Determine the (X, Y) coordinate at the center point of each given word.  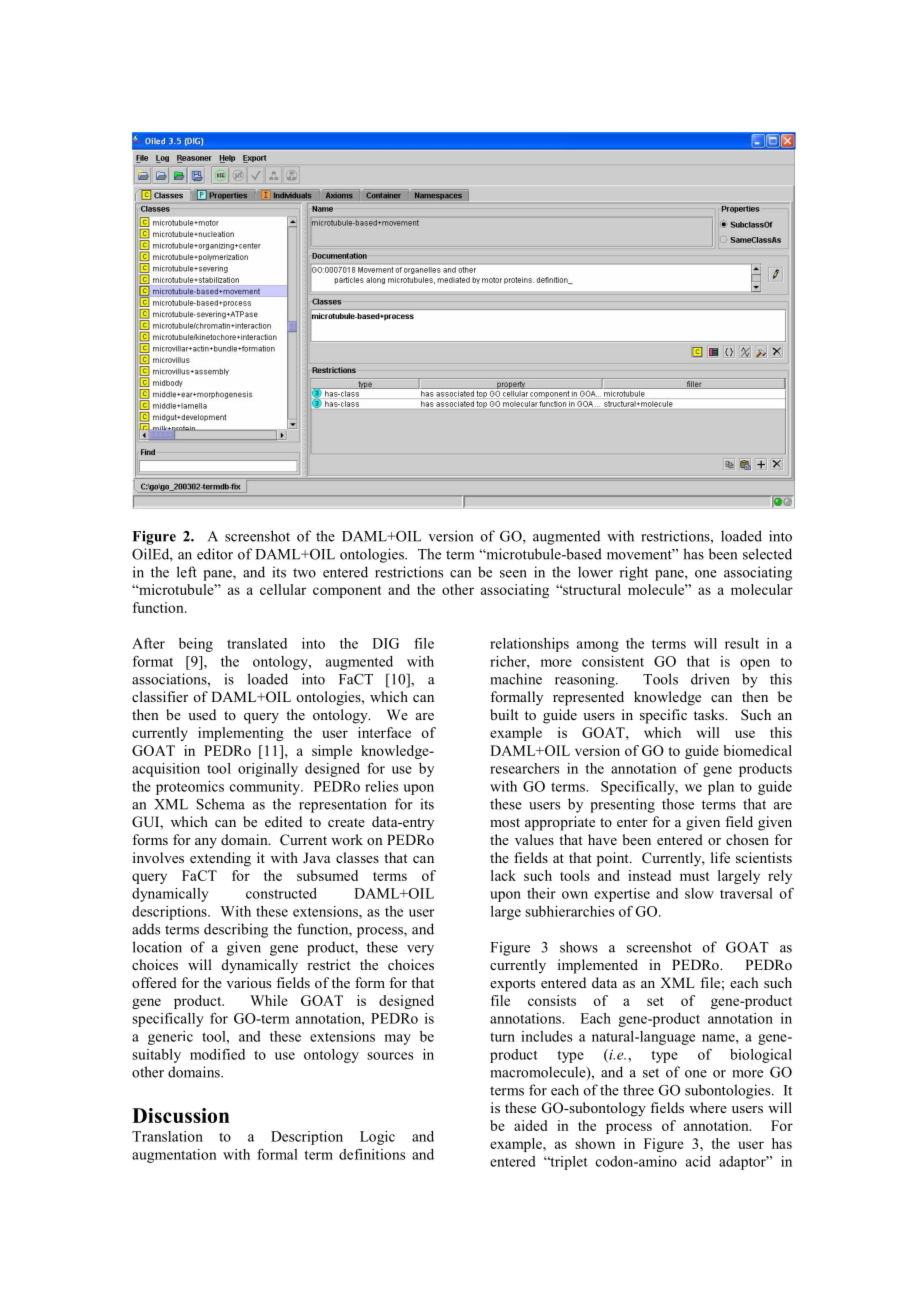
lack (503, 875)
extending (220, 859)
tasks (710, 714)
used (202, 714)
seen (513, 574)
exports (512, 985)
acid (698, 1161)
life (720, 857)
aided (531, 1125)
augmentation (174, 1156)
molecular (762, 589)
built (504, 714)
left (187, 572)
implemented (598, 966)
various (248, 982)
